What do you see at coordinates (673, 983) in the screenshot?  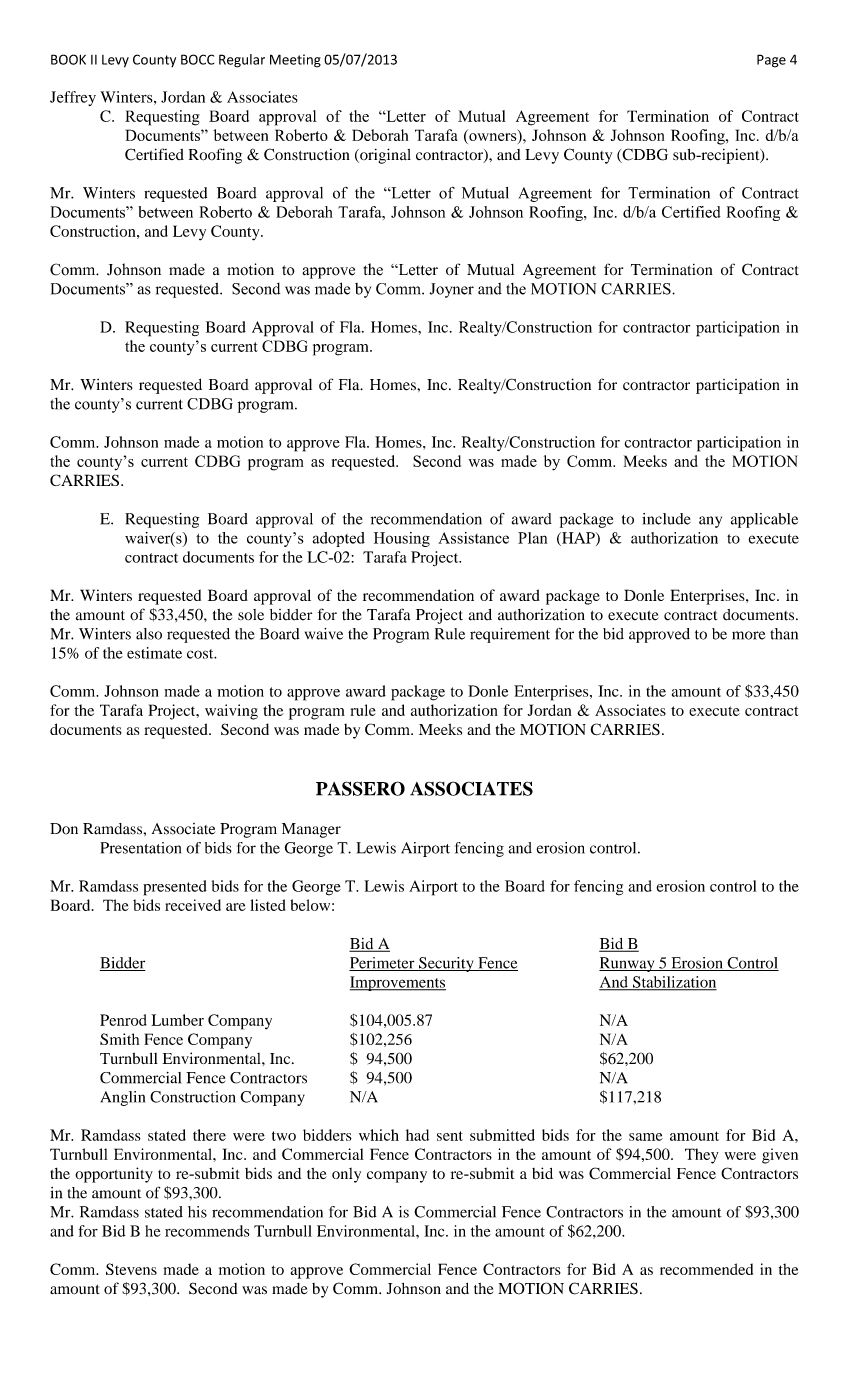 I see `Stabilization` at bounding box center [673, 983].
